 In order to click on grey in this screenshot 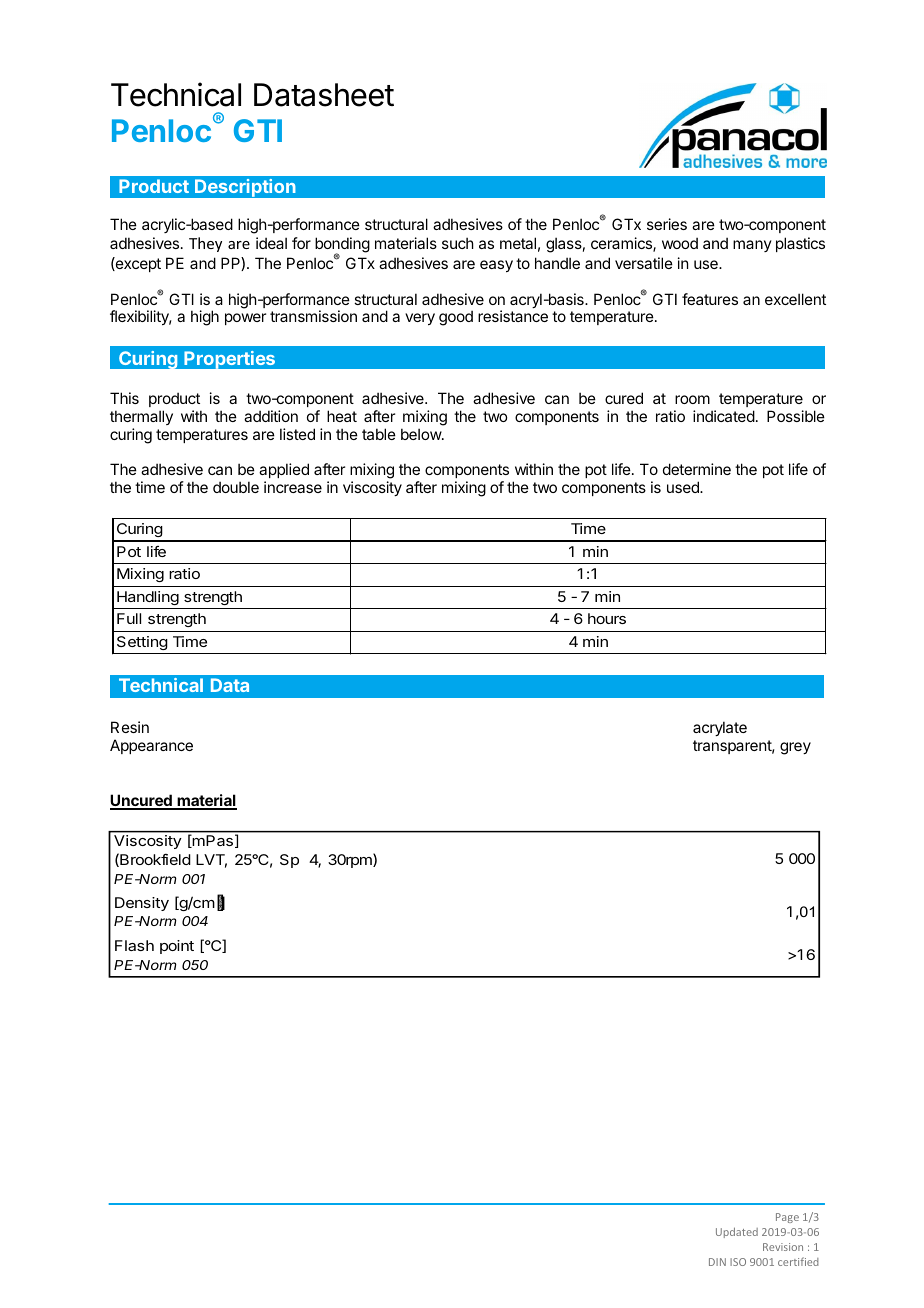, I will do `click(795, 748)`.
